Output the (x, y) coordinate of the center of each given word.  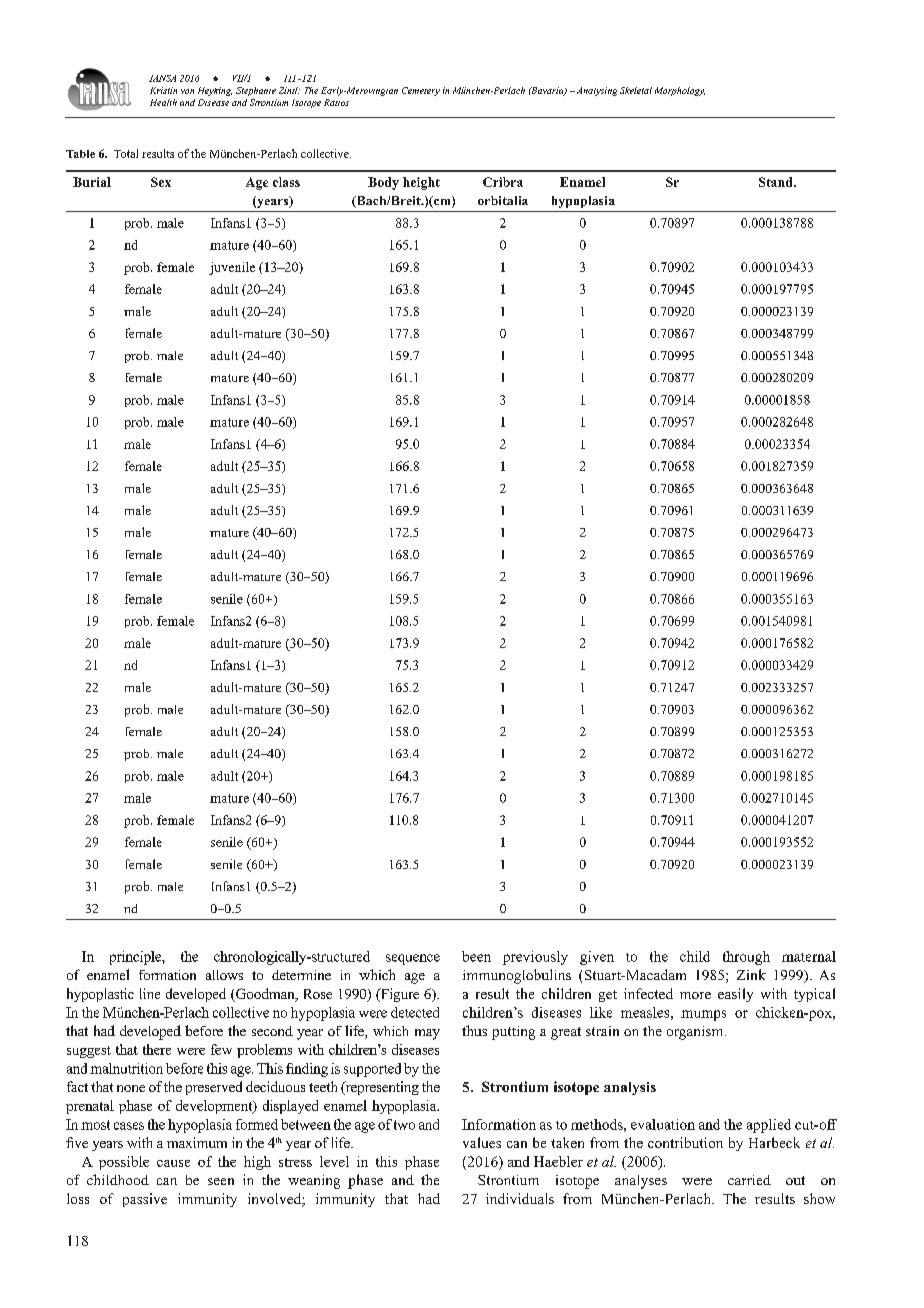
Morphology (680, 91)
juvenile (232, 268)
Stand (777, 182)
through (746, 958)
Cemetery (421, 91)
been (476, 956)
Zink (751, 974)
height (421, 183)
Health (163, 102)
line (150, 993)
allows (224, 975)
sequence (413, 959)
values (482, 1142)
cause (173, 1163)
